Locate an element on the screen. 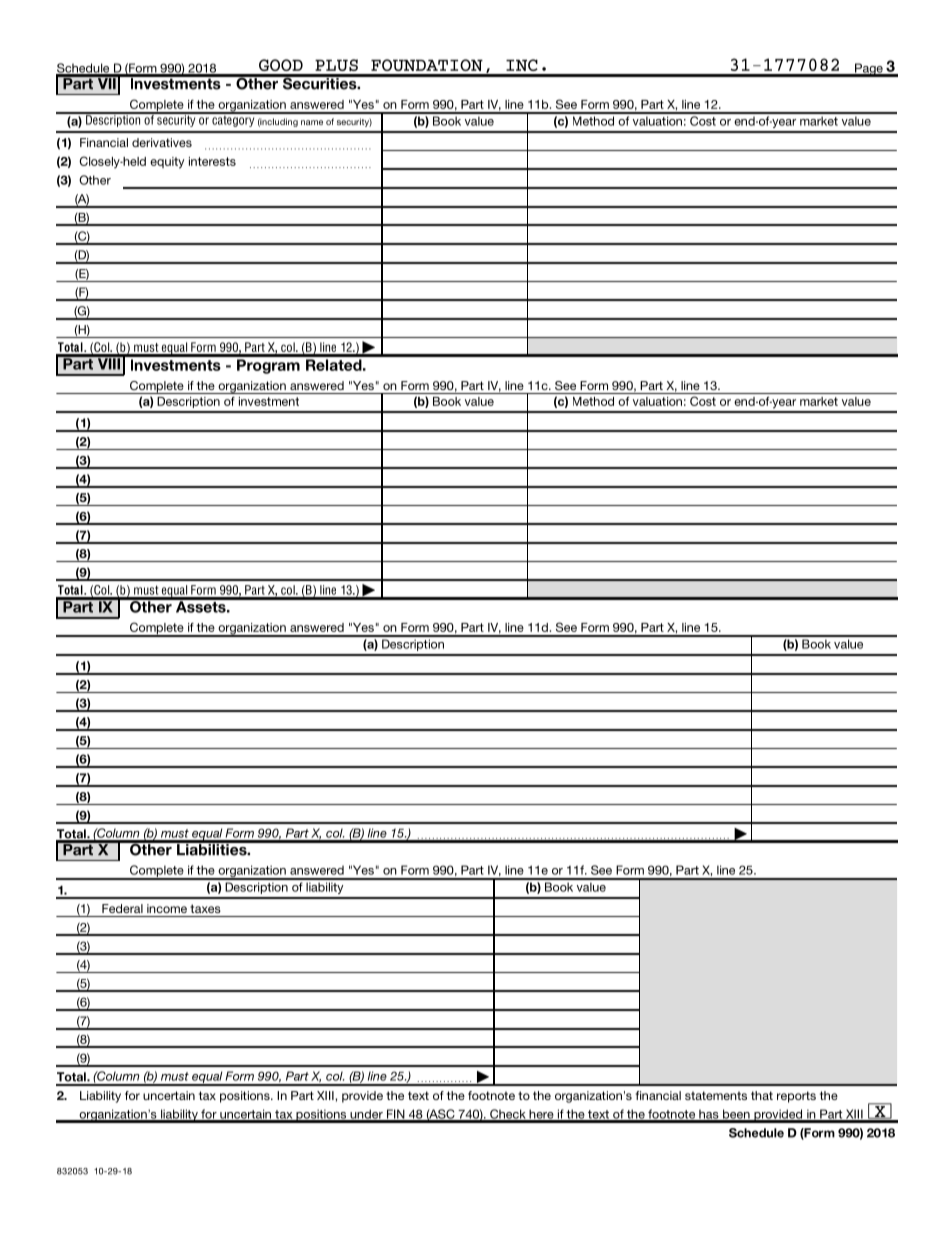 The image size is (952, 1233). derivatives is located at coordinates (162, 142).
